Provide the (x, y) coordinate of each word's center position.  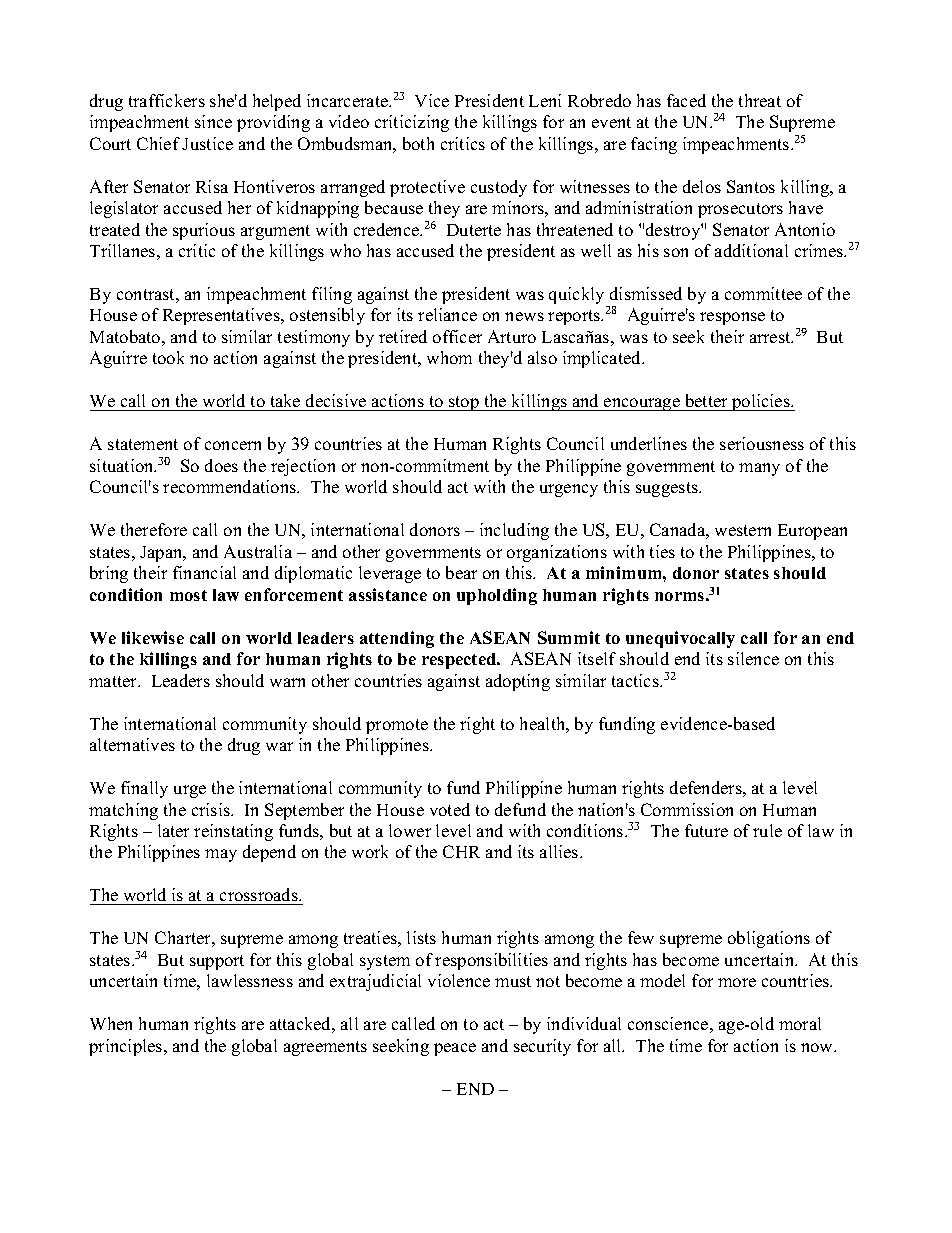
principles (127, 1047)
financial (204, 572)
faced (686, 100)
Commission (687, 809)
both (418, 143)
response (732, 318)
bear (461, 572)
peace (455, 1049)
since (213, 121)
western (743, 530)
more (737, 982)
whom (449, 357)
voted (450, 809)
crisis (212, 809)
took (168, 357)
